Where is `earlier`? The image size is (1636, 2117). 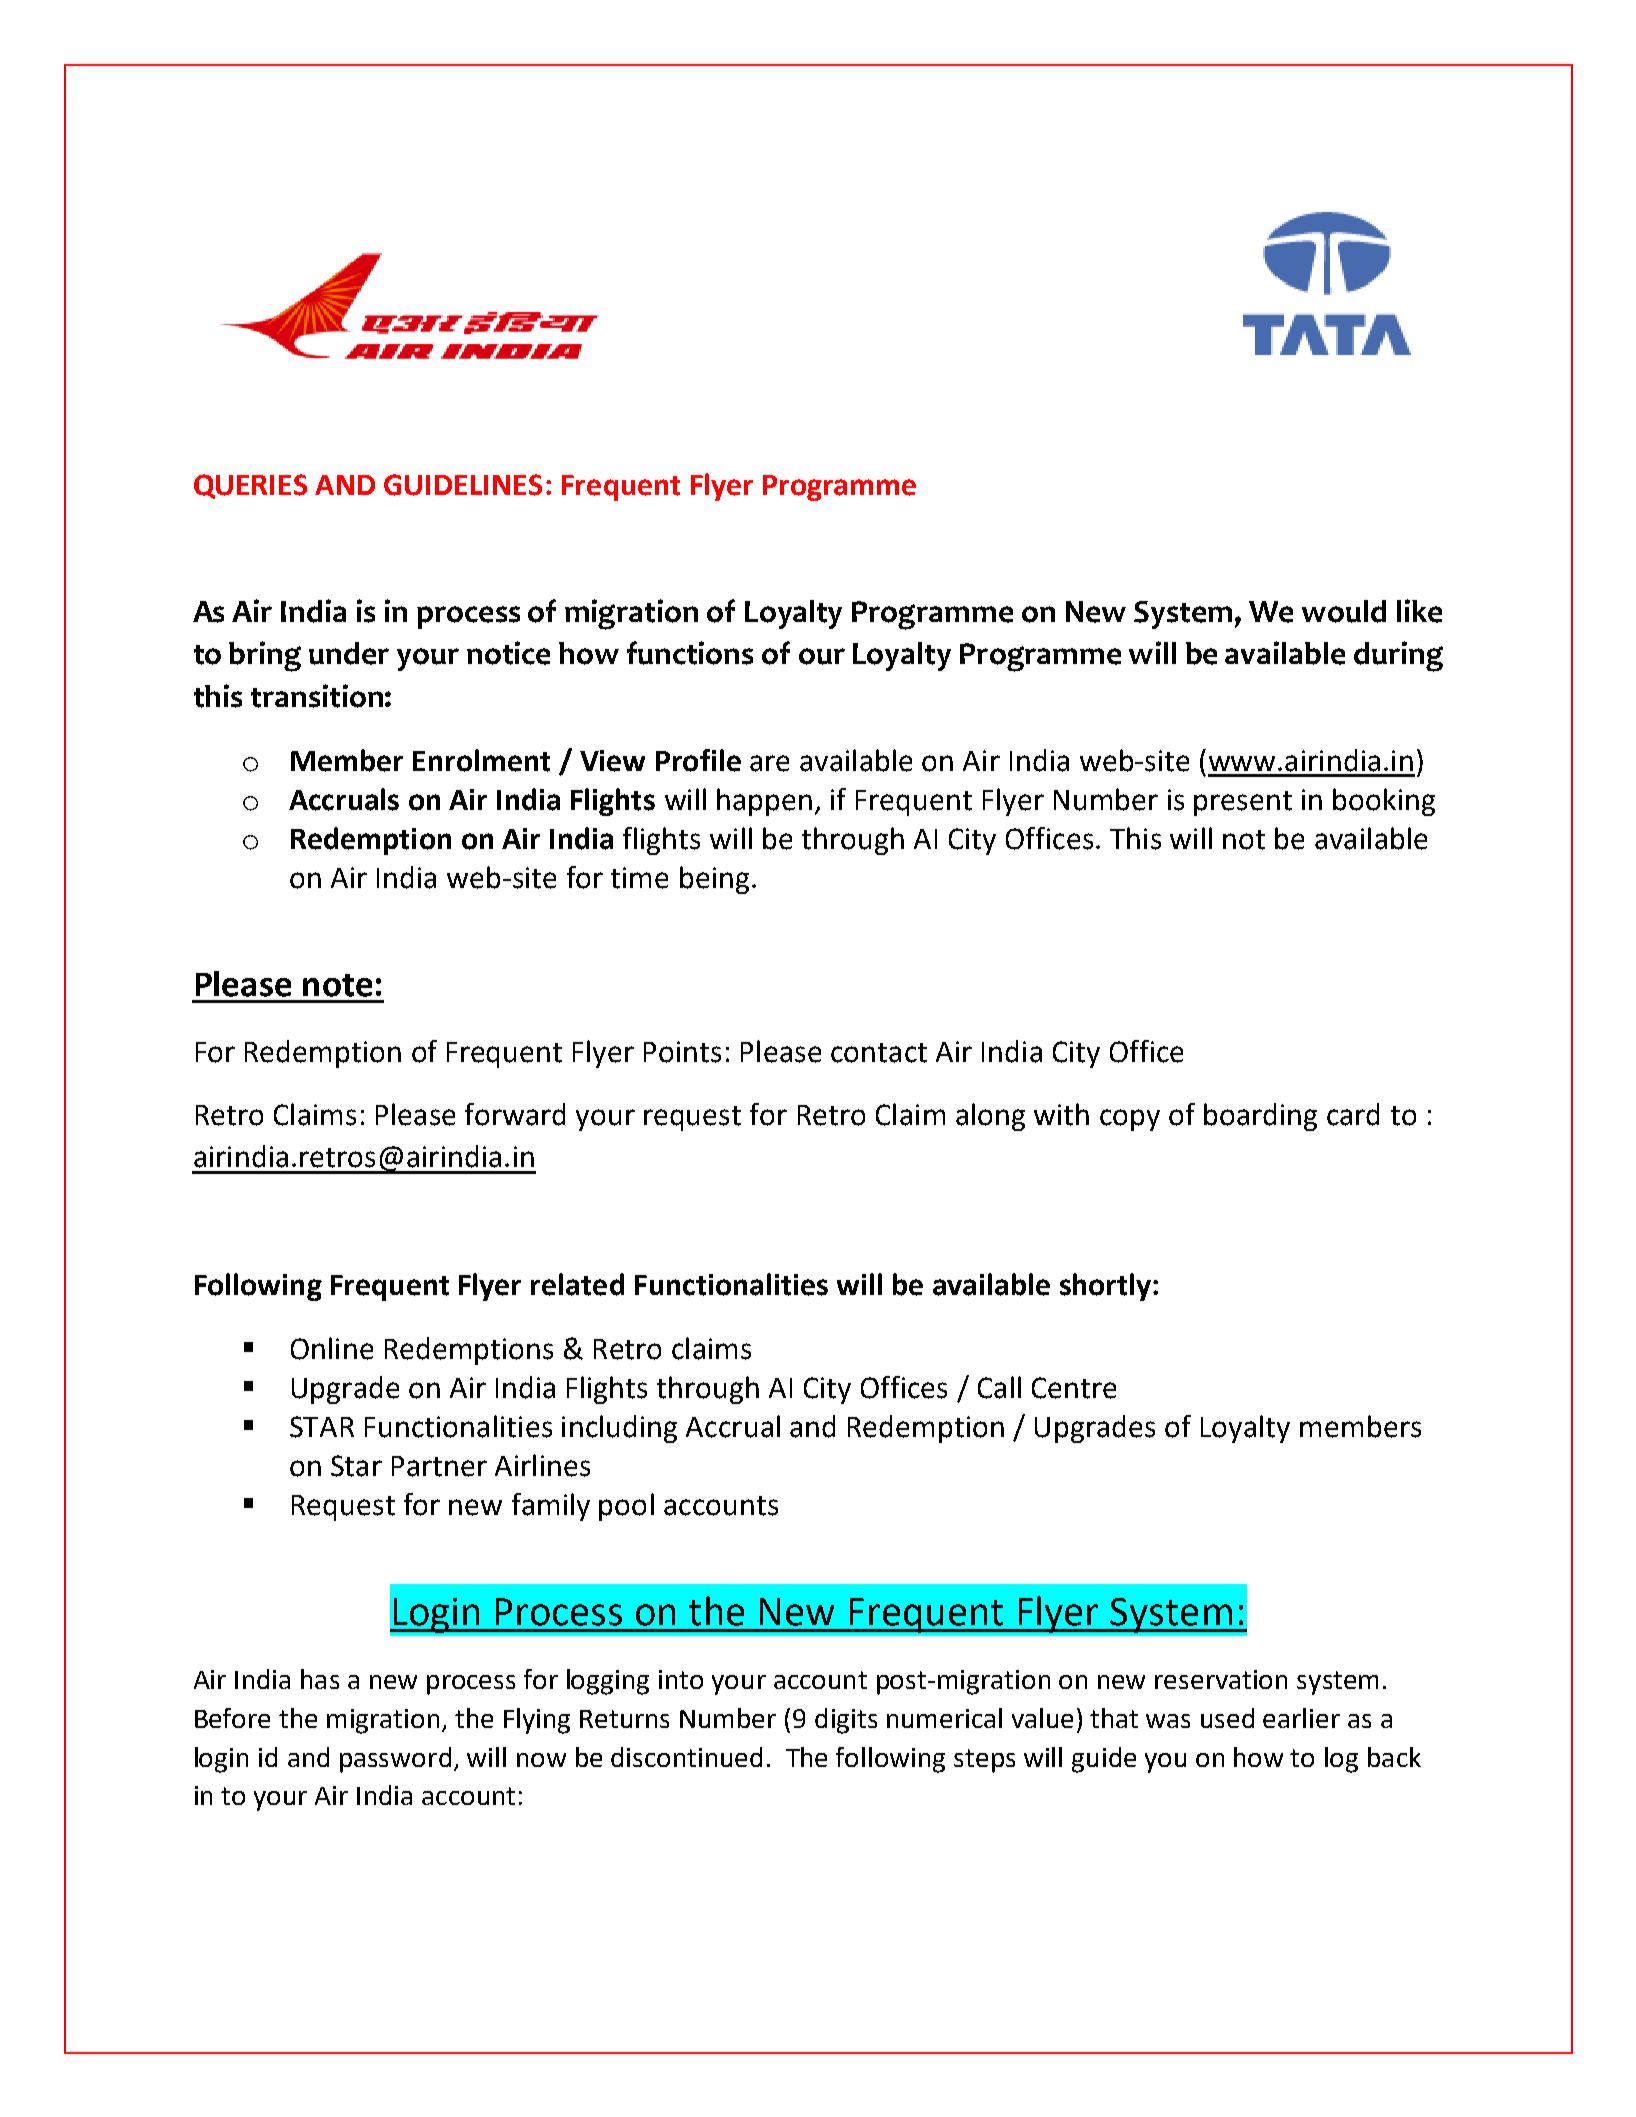
earlier is located at coordinates (1301, 1718).
